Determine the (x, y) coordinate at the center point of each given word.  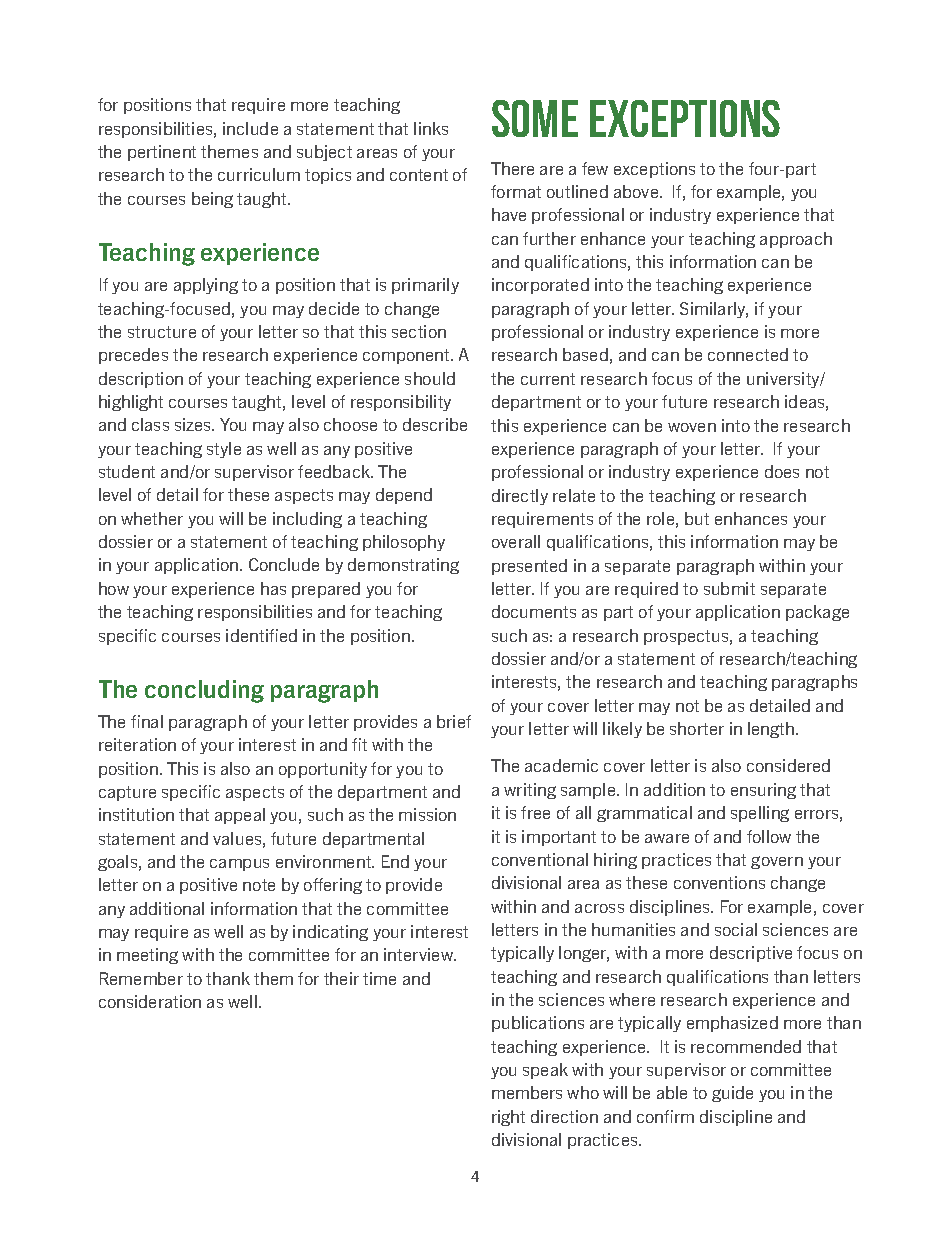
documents (534, 611)
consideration (150, 1001)
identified (261, 635)
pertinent (162, 153)
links (431, 128)
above (637, 191)
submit (729, 588)
